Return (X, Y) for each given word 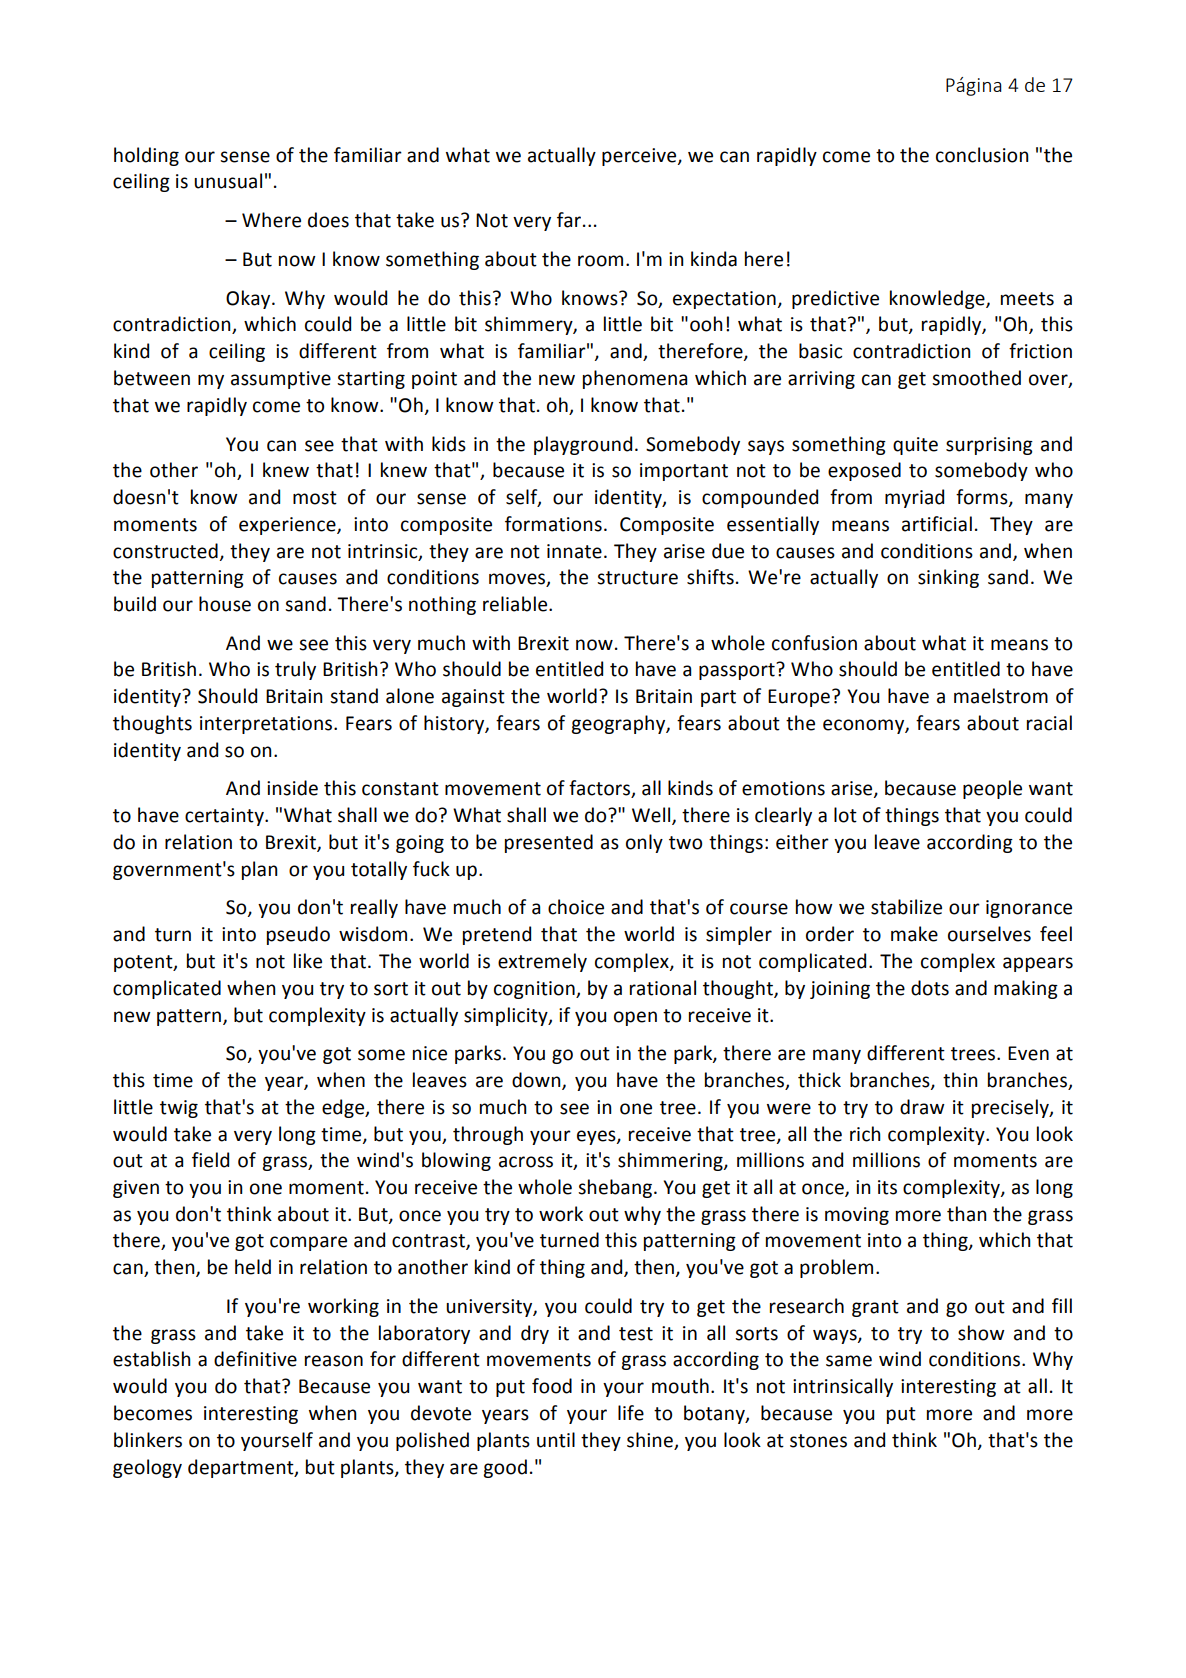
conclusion (982, 155)
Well (652, 816)
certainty (225, 817)
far (570, 220)
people (992, 789)
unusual (228, 181)
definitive (255, 1359)
